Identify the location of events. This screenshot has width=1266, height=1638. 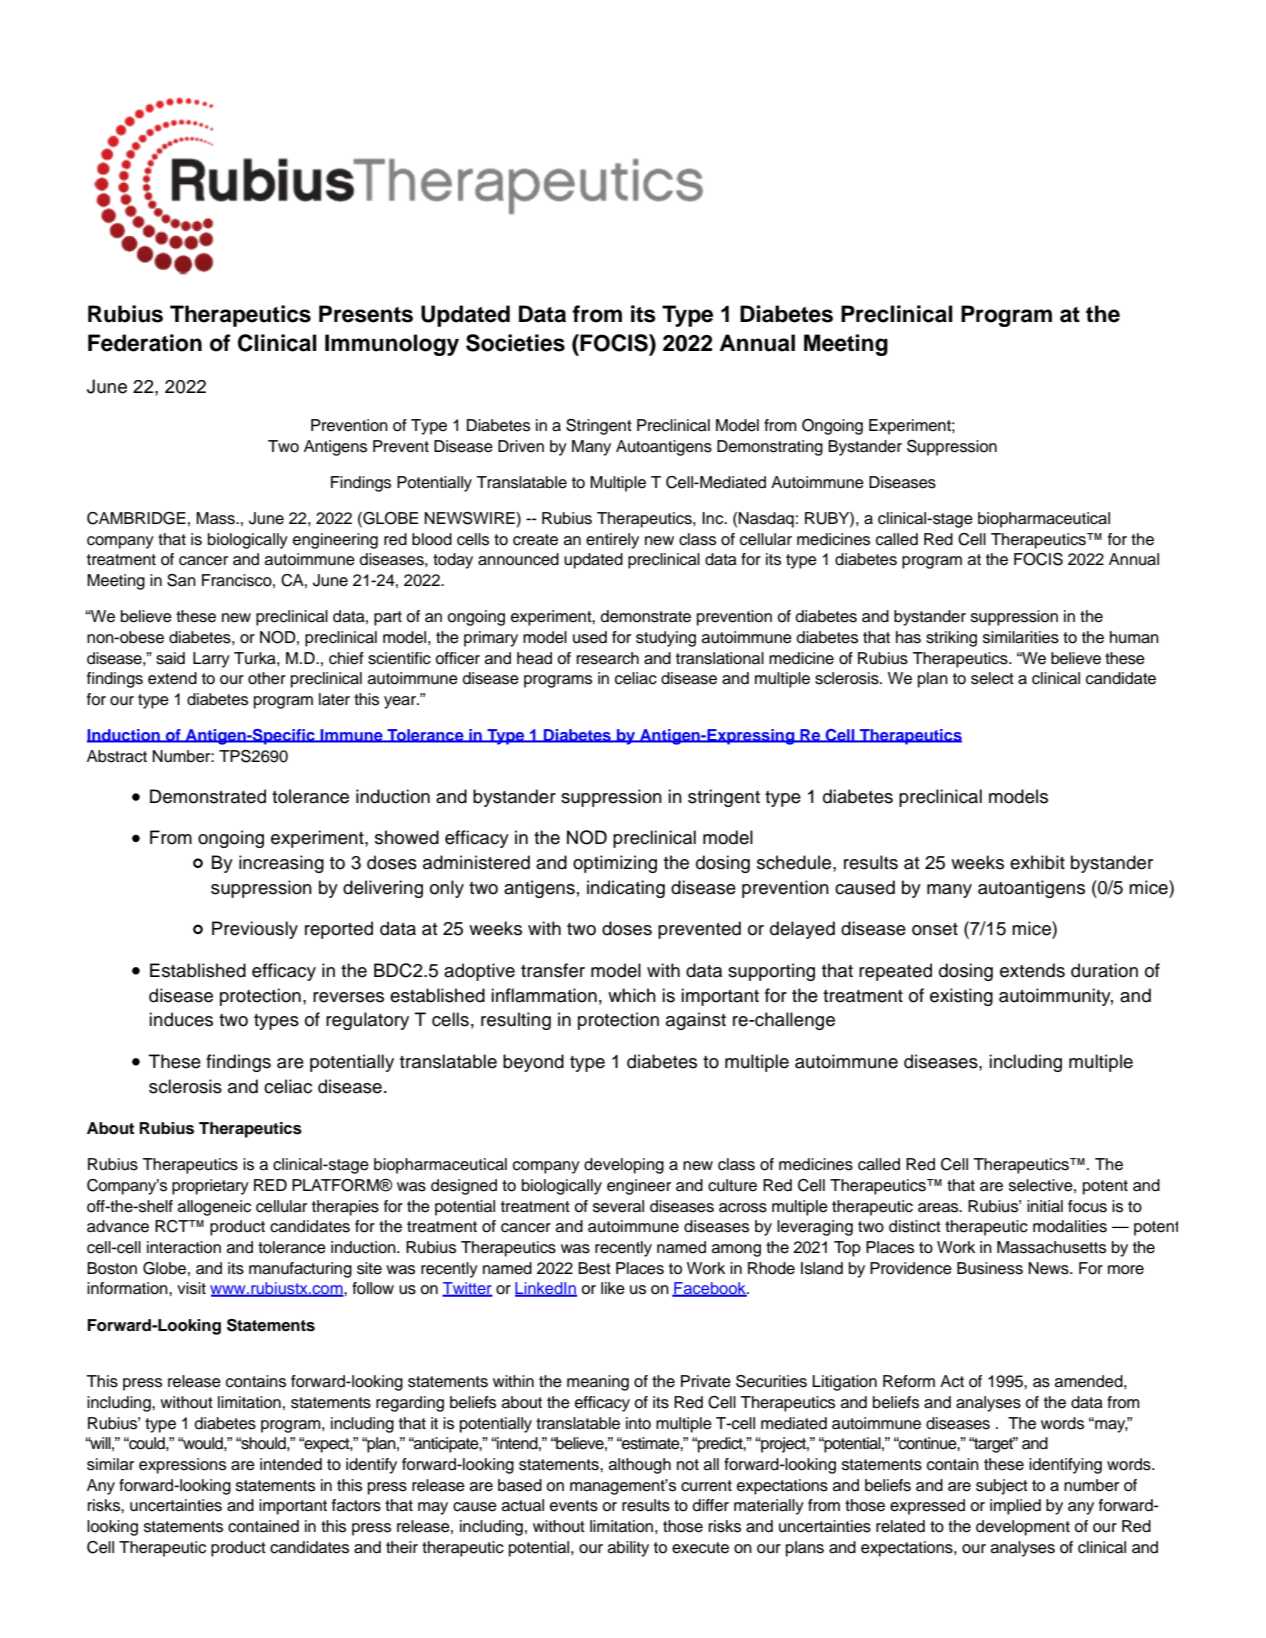
(574, 1506).
